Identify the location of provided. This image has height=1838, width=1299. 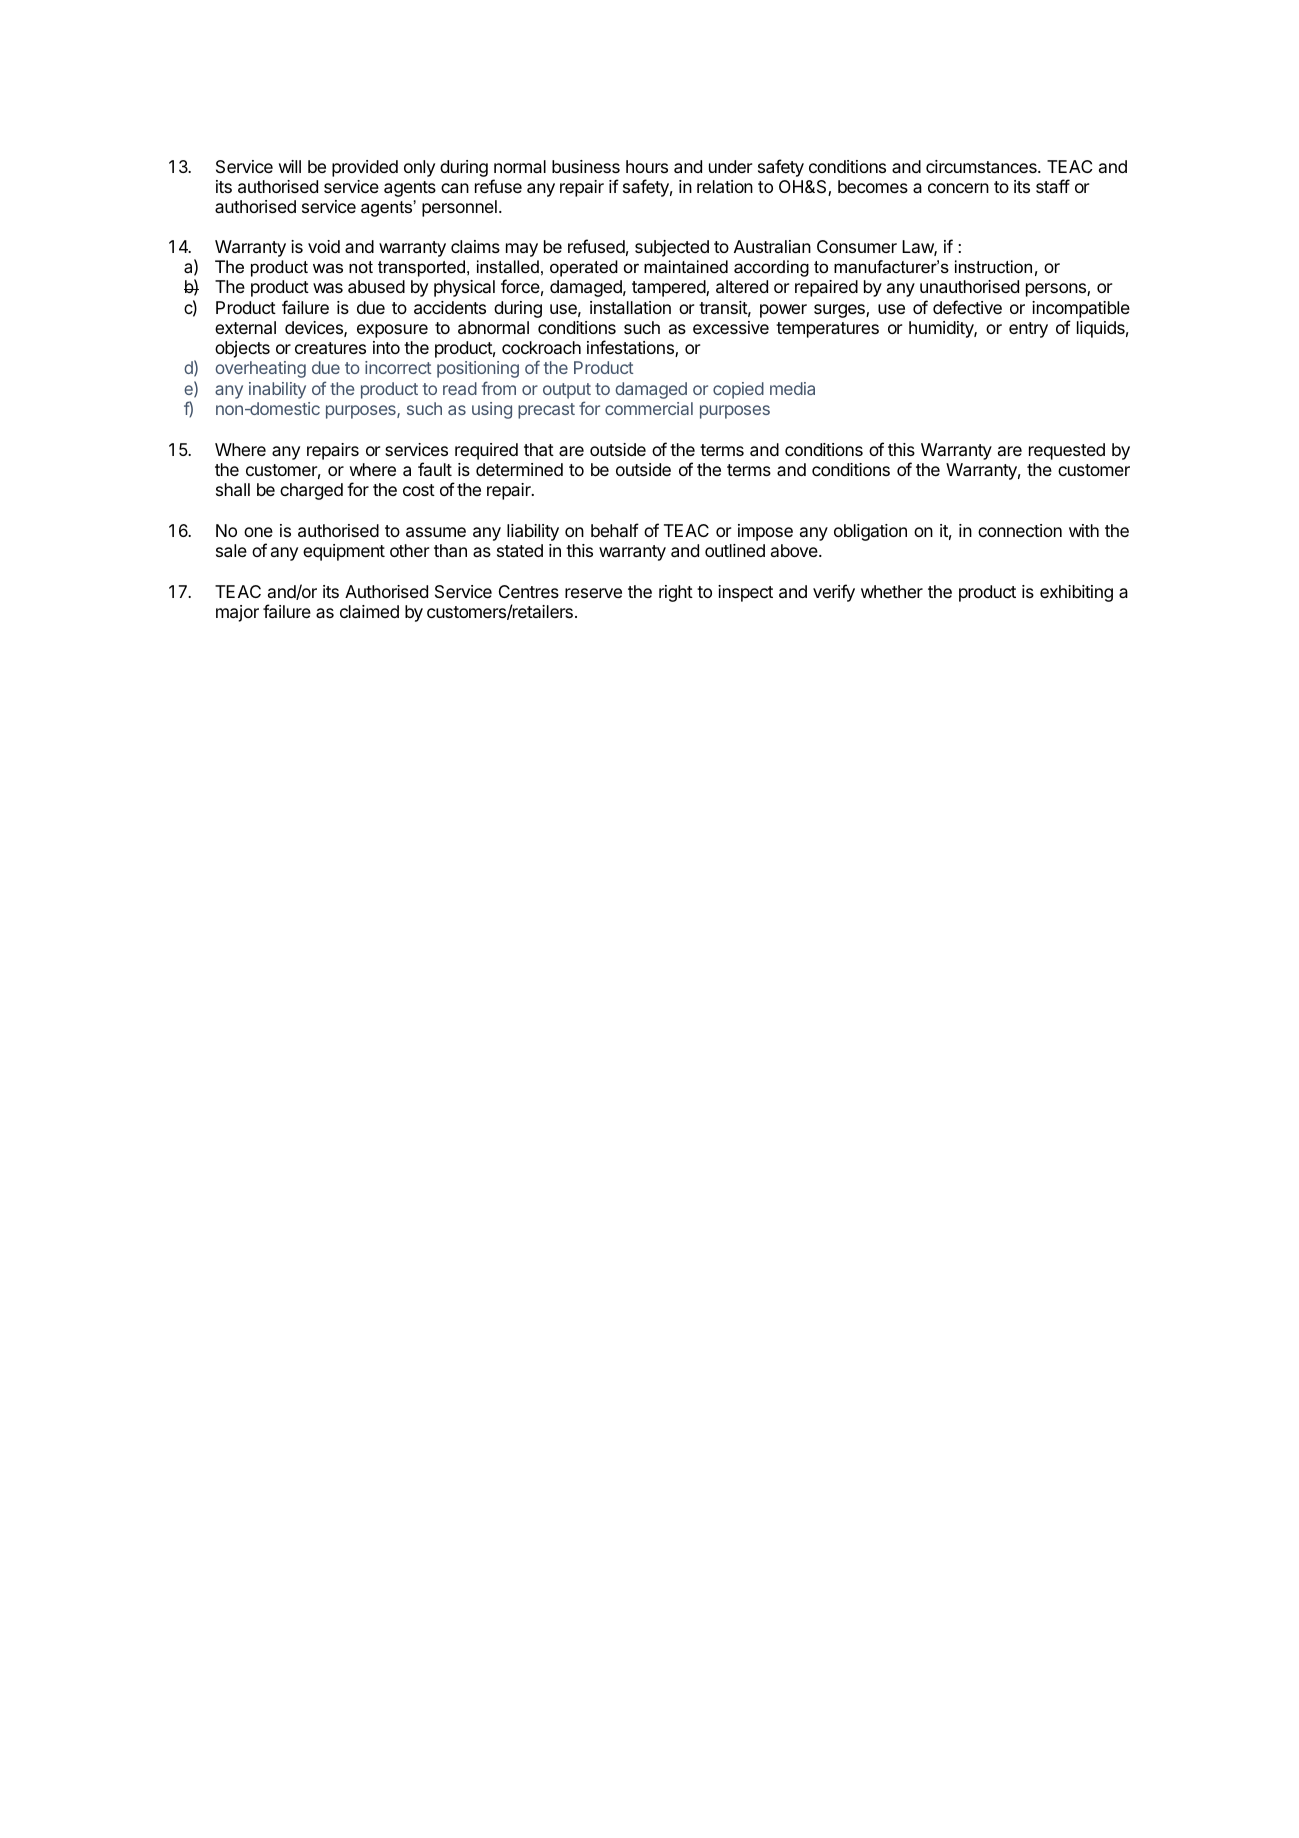
(365, 168).
